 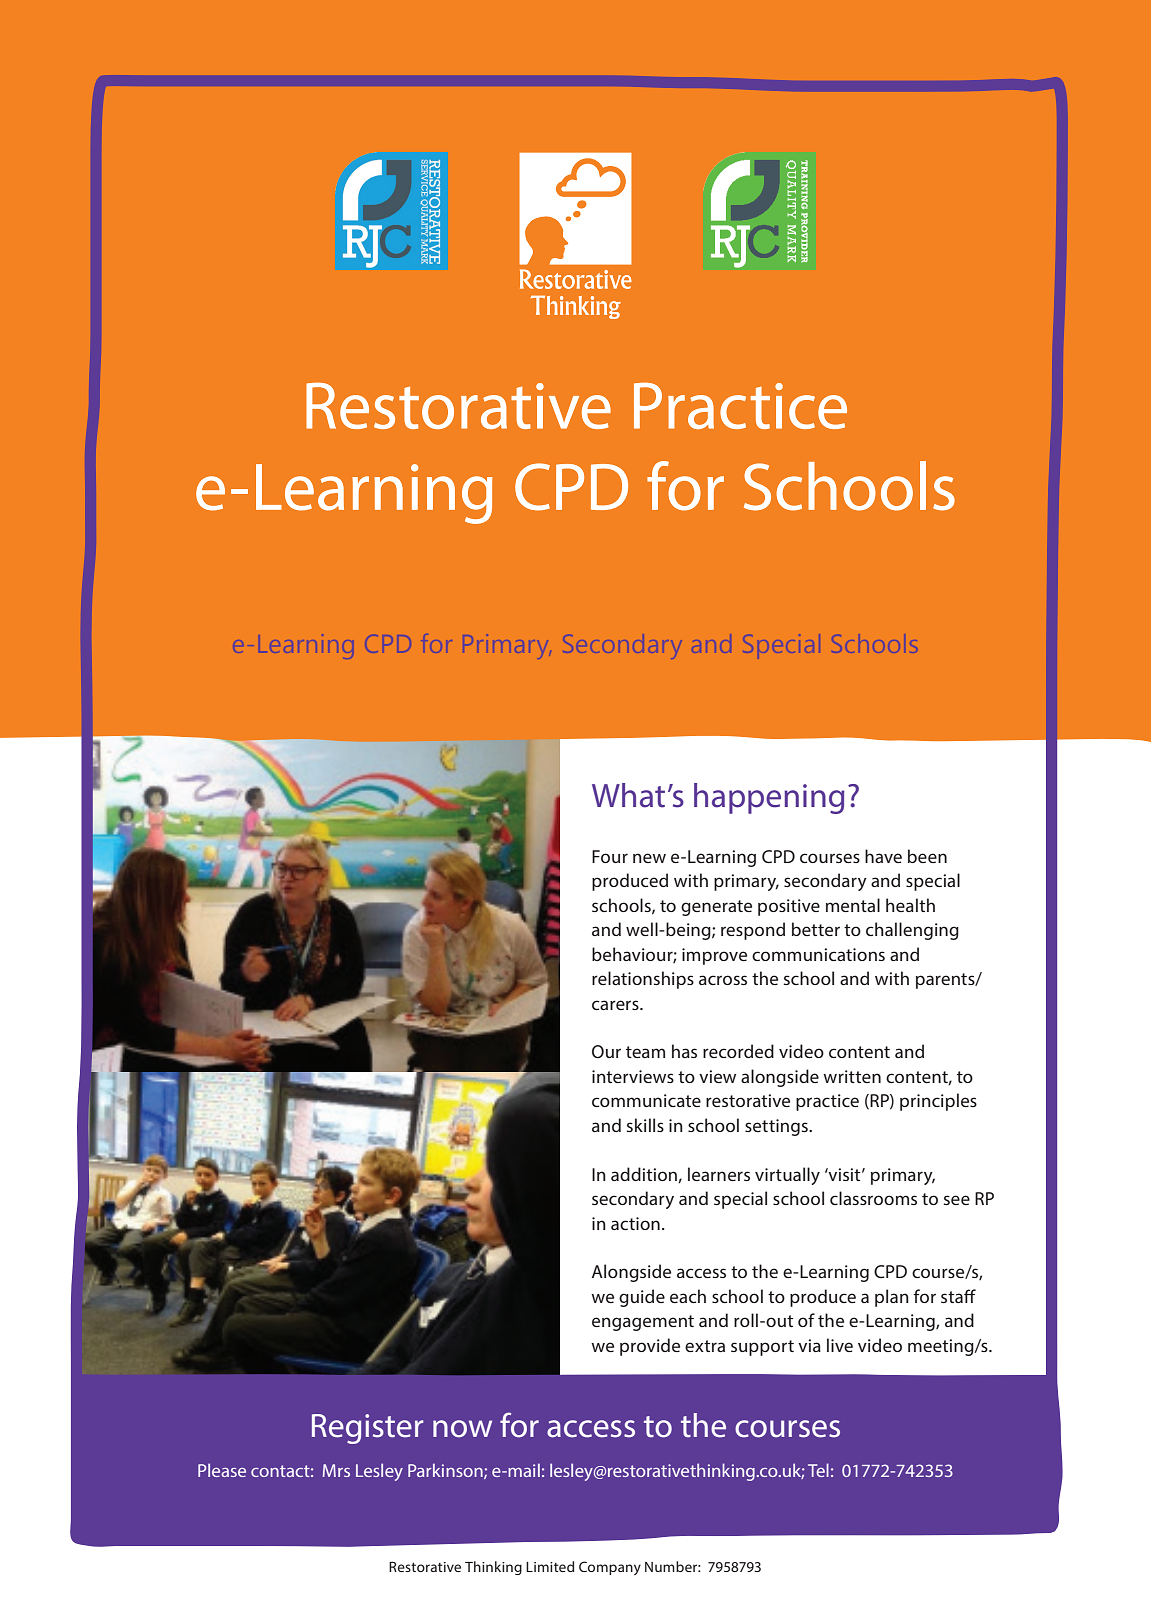 I want to click on team, so click(x=645, y=1052).
